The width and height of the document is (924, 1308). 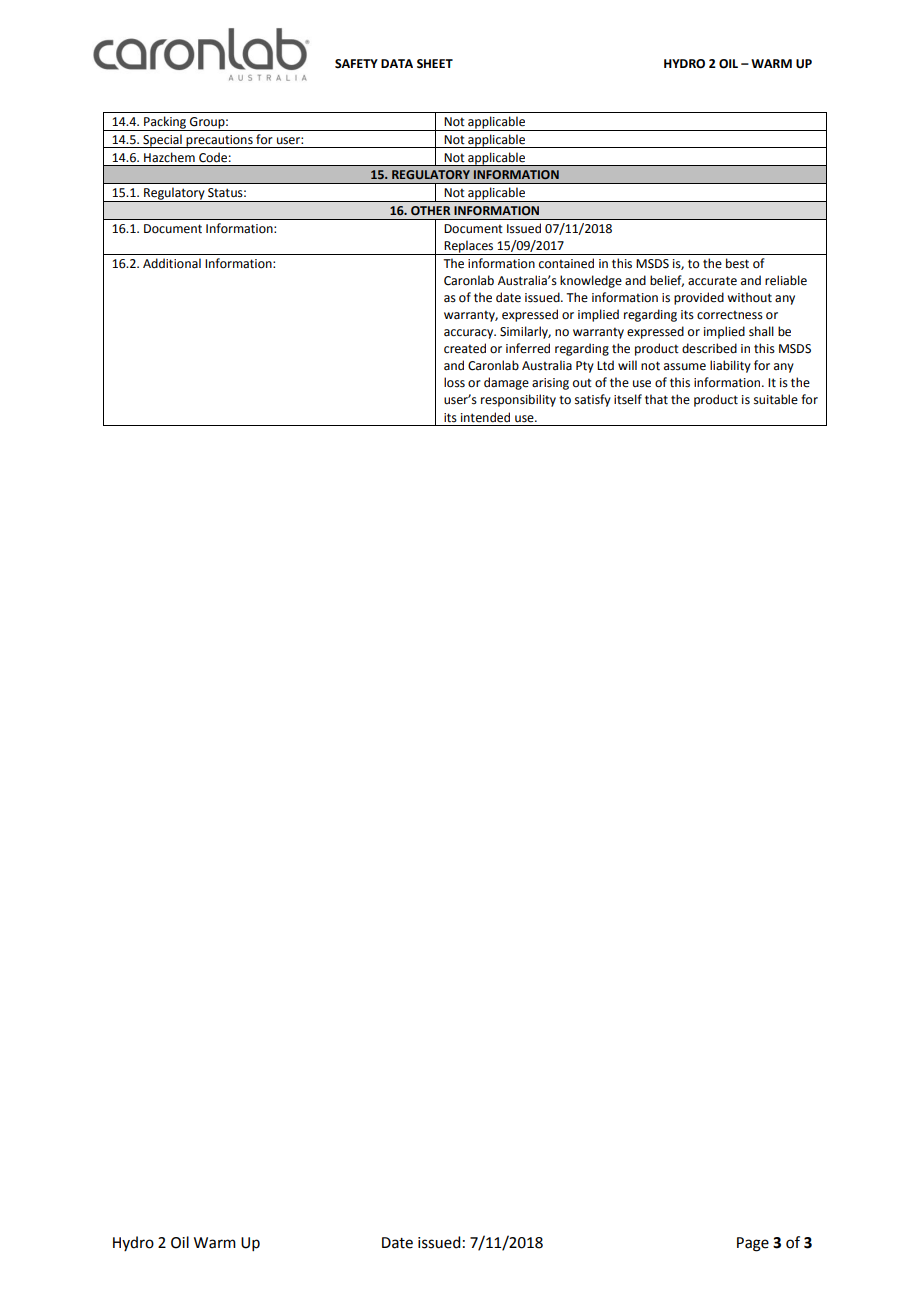 What do you see at coordinates (435, 64) in the document?
I see `SHEET` at bounding box center [435, 64].
